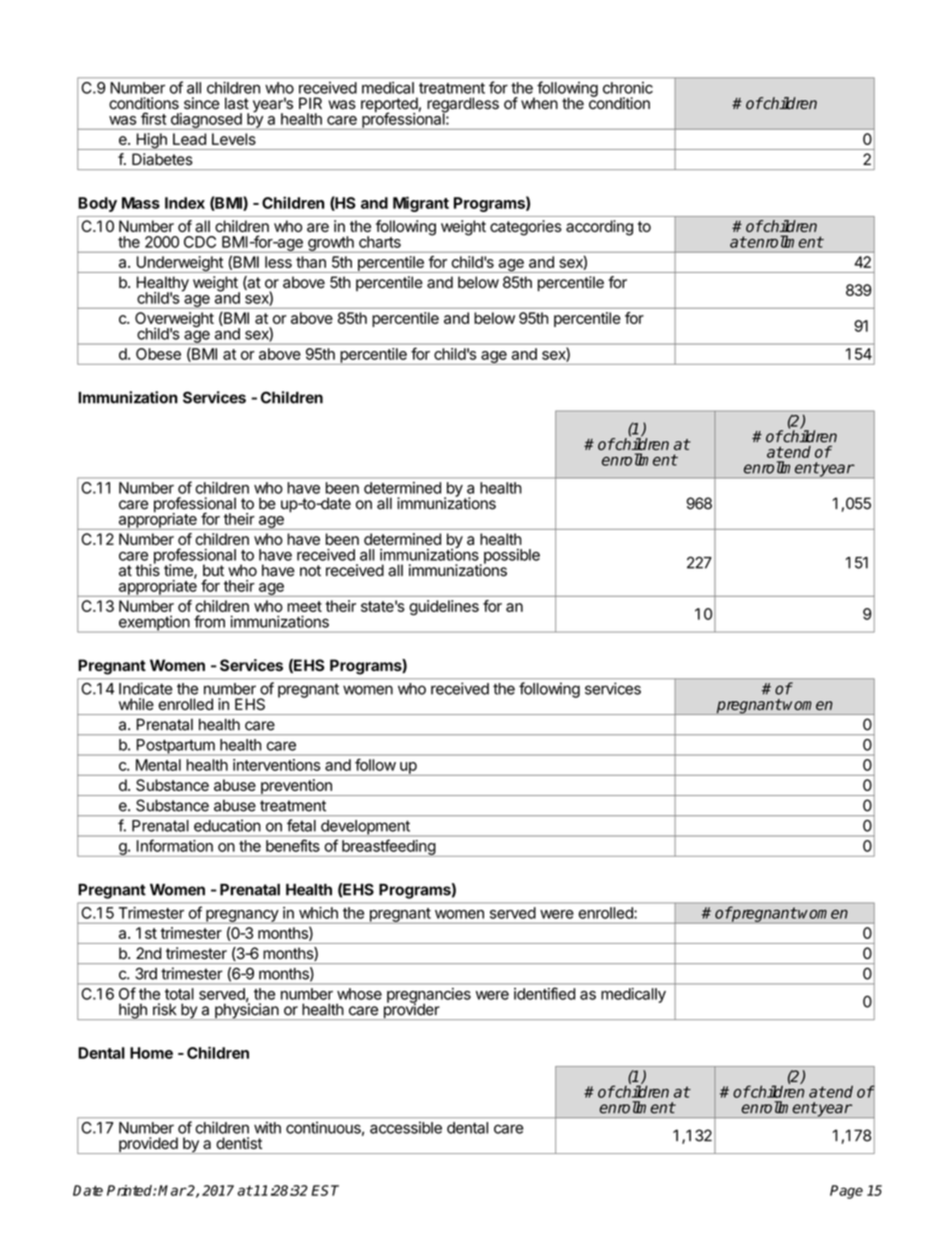 The height and width of the screenshot is (1233, 952). What do you see at coordinates (209, 621) in the screenshot?
I see `from` at bounding box center [209, 621].
